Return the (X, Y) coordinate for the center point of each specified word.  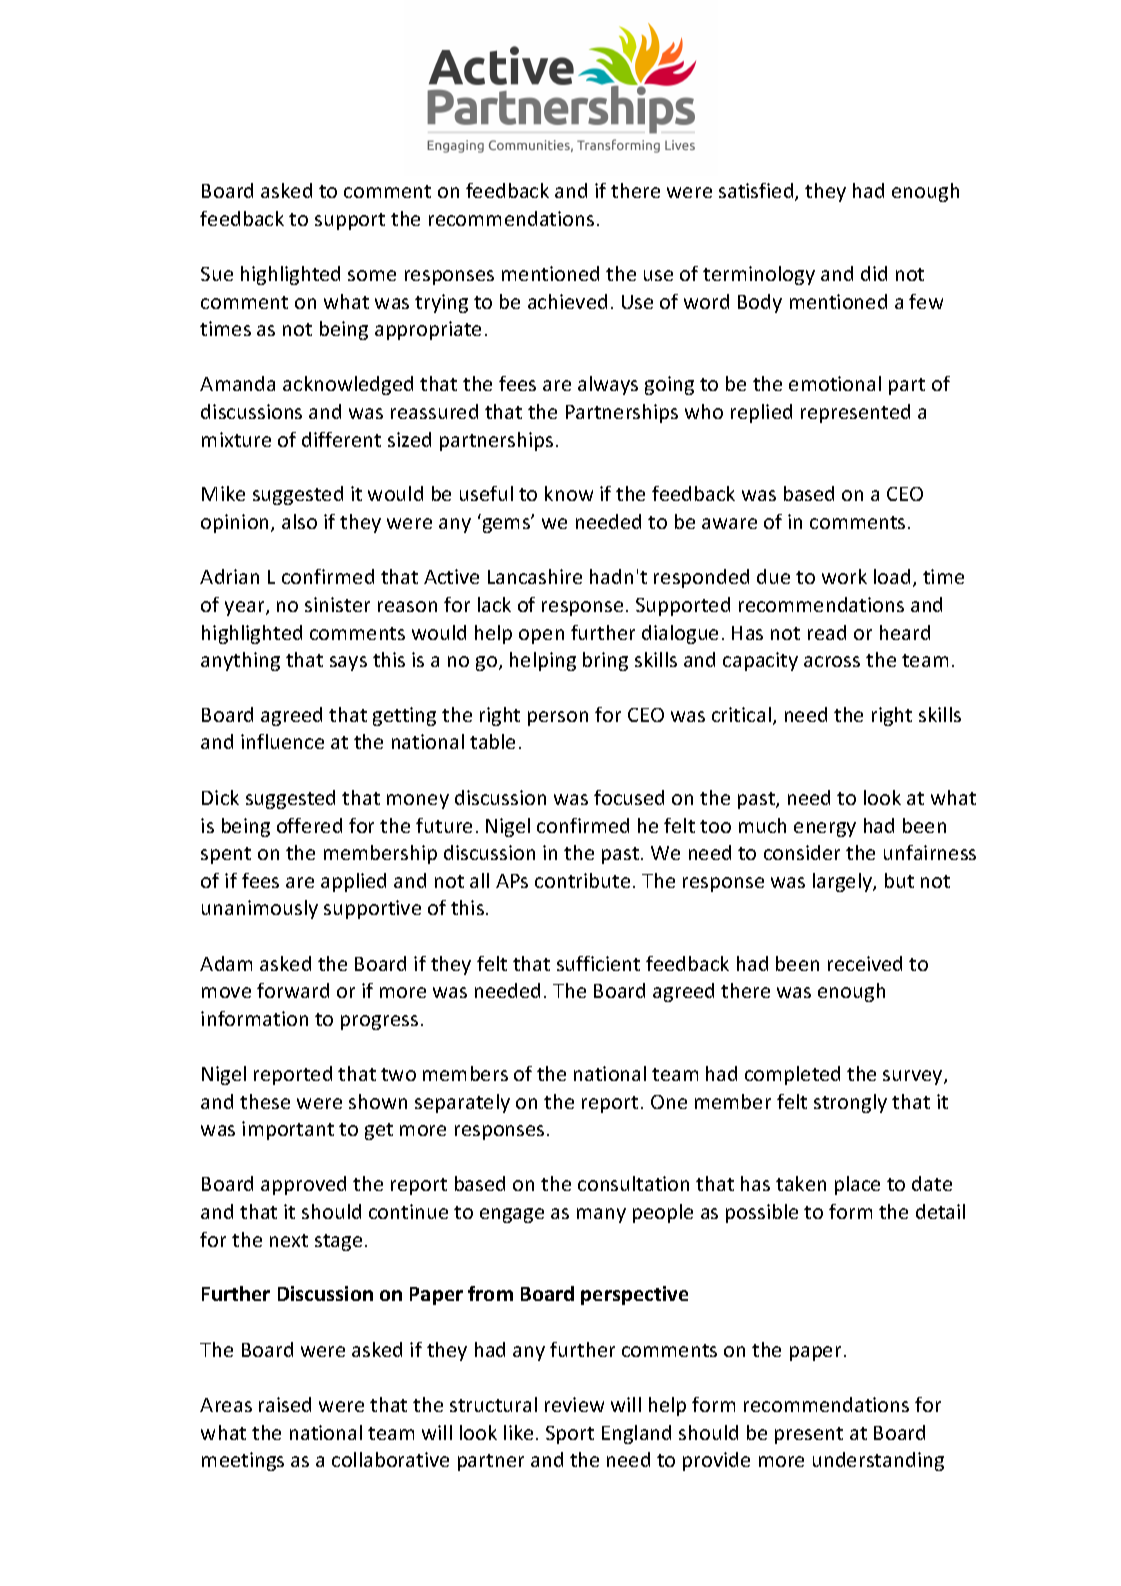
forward (293, 990)
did (874, 273)
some (372, 275)
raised (285, 1404)
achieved (567, 301)
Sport (570, 1435)
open (541, 636)
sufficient (598, 963)
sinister (337, 604)
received (865, 963)
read (827, 632)
